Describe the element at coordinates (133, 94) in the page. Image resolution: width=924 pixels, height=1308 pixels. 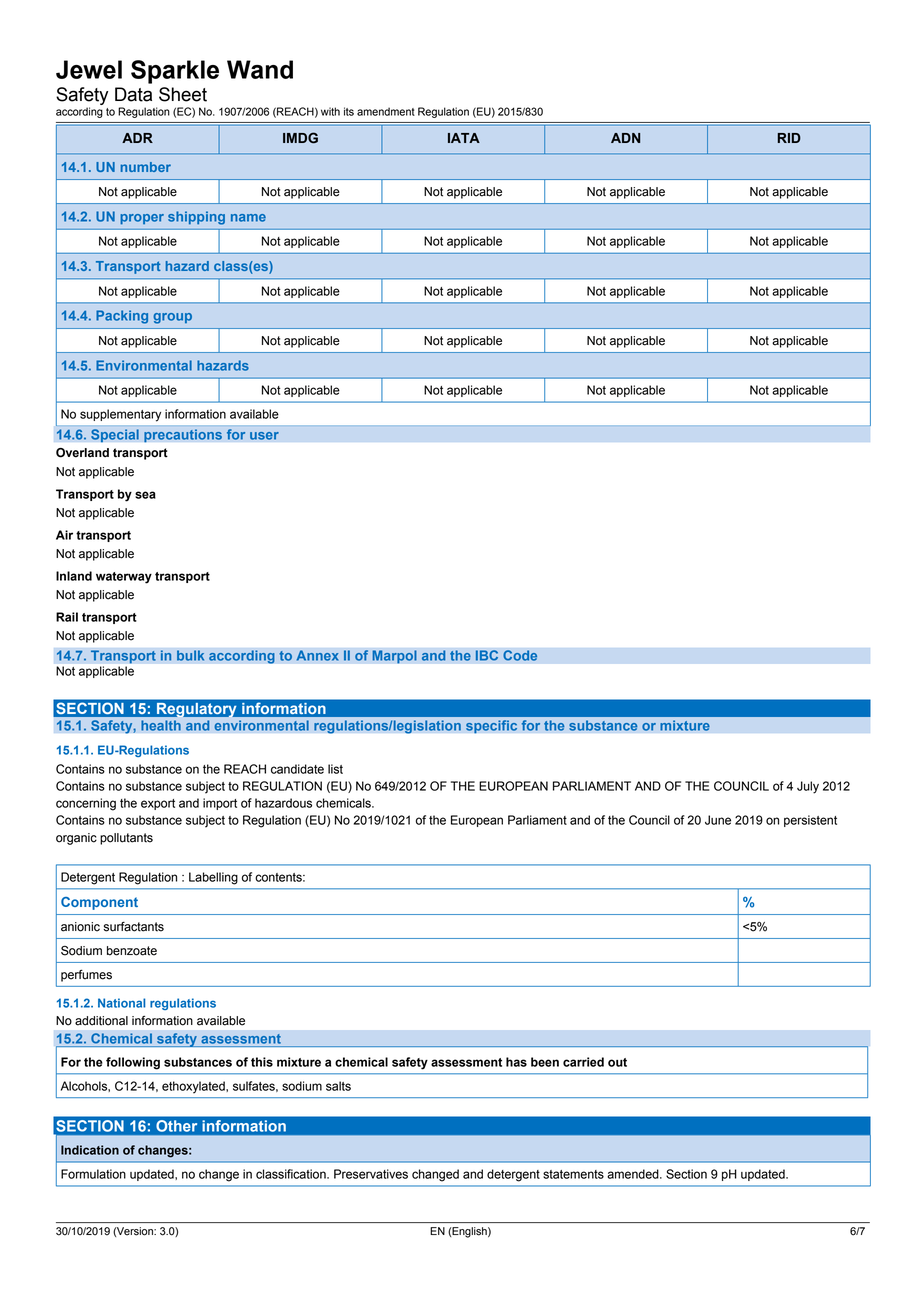
I see `Data` at that location.
